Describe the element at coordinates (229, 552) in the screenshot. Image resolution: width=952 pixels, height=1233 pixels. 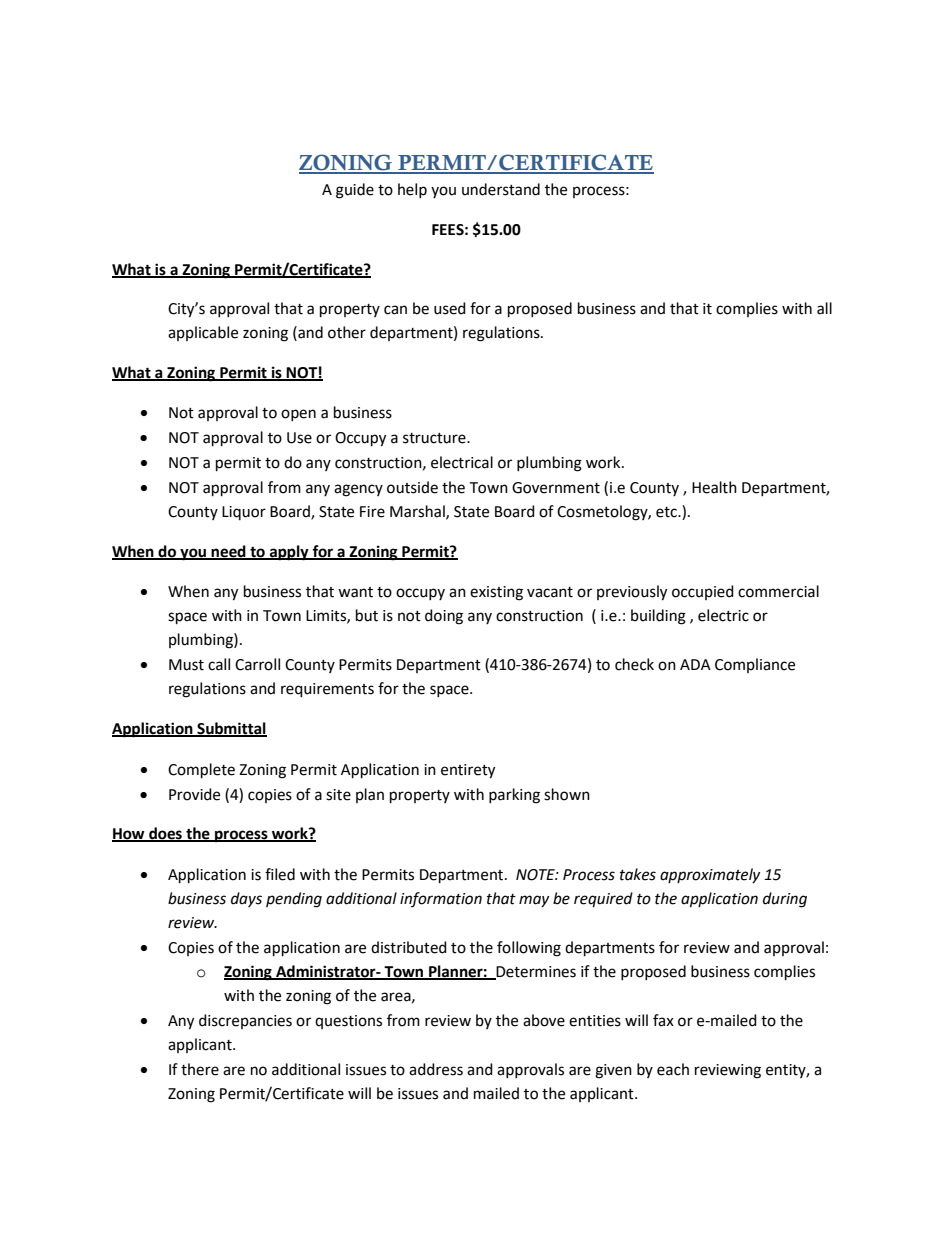
I see `need` at that location.
